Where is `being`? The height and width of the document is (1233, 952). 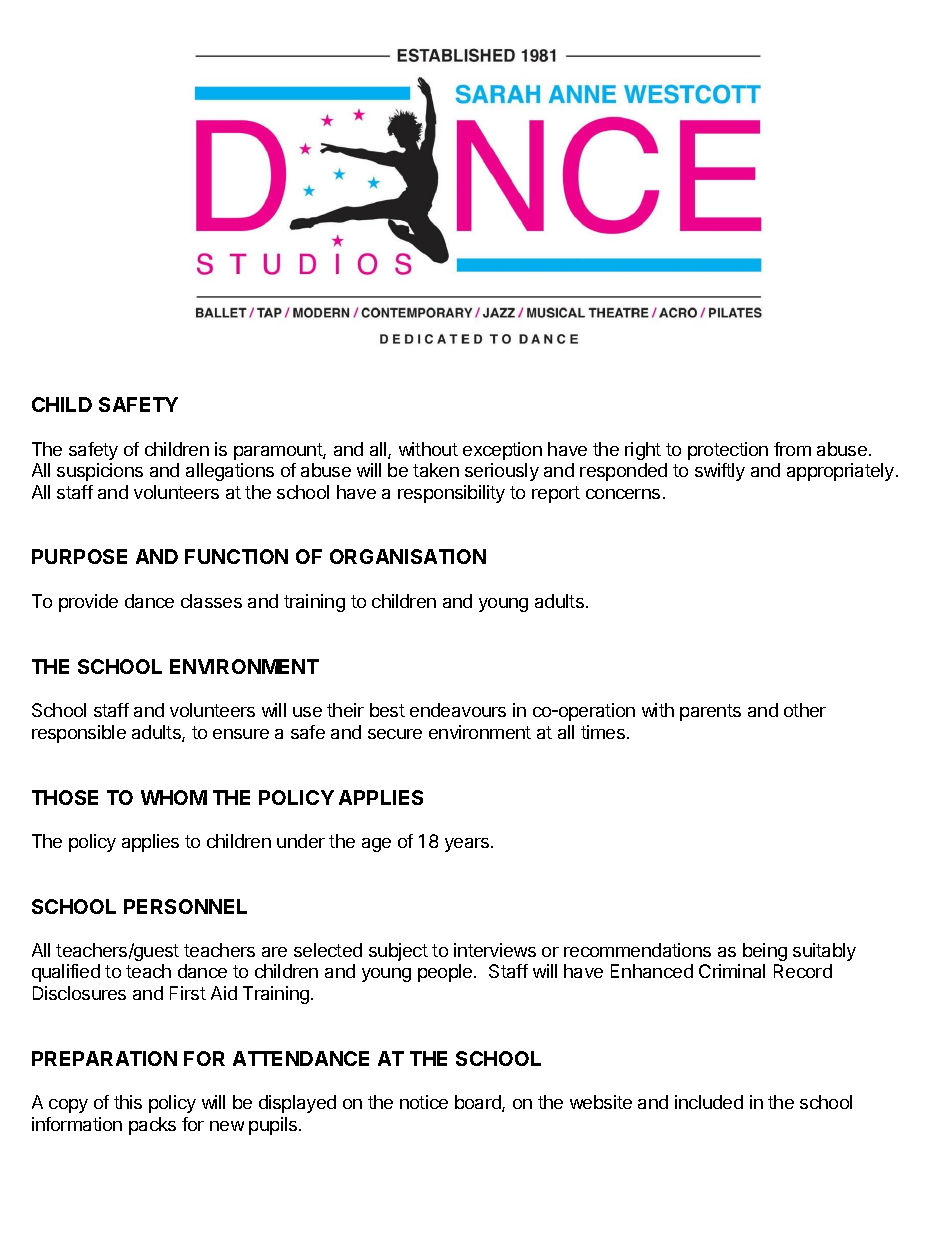 being is located at coordinates (765, 952).
